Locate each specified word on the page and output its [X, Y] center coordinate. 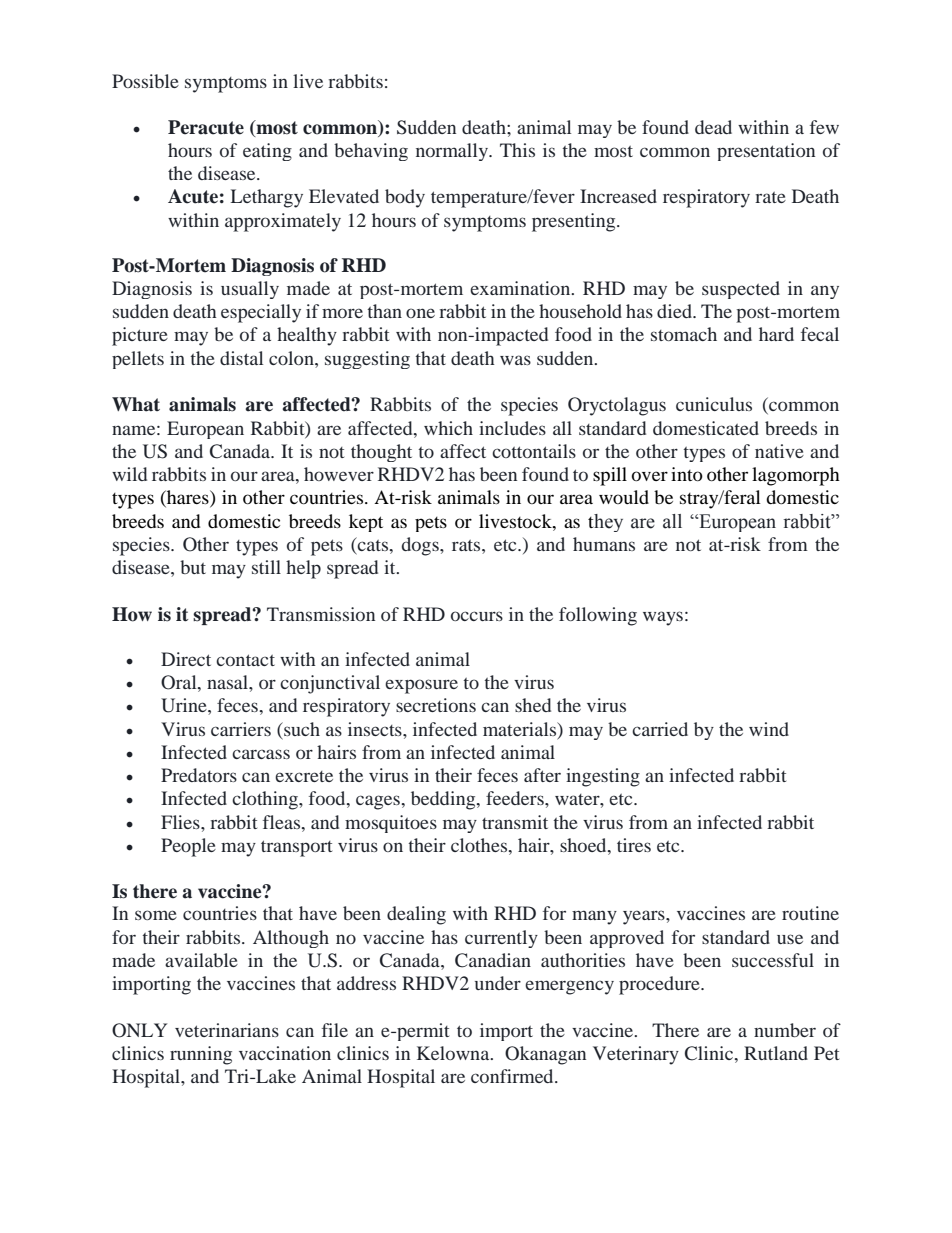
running [201, 1055]
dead [713, 127]
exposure [421, 686]
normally [453, 152]
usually [250, 290]
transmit [515, 822]
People [188, 847]
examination [521, 288]
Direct [186, 659]
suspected [741, 290]
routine [810, 913]
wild [129, 474]
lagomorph [796, 476]
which [448, 428]
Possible [145, 81]
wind [769, 729]
